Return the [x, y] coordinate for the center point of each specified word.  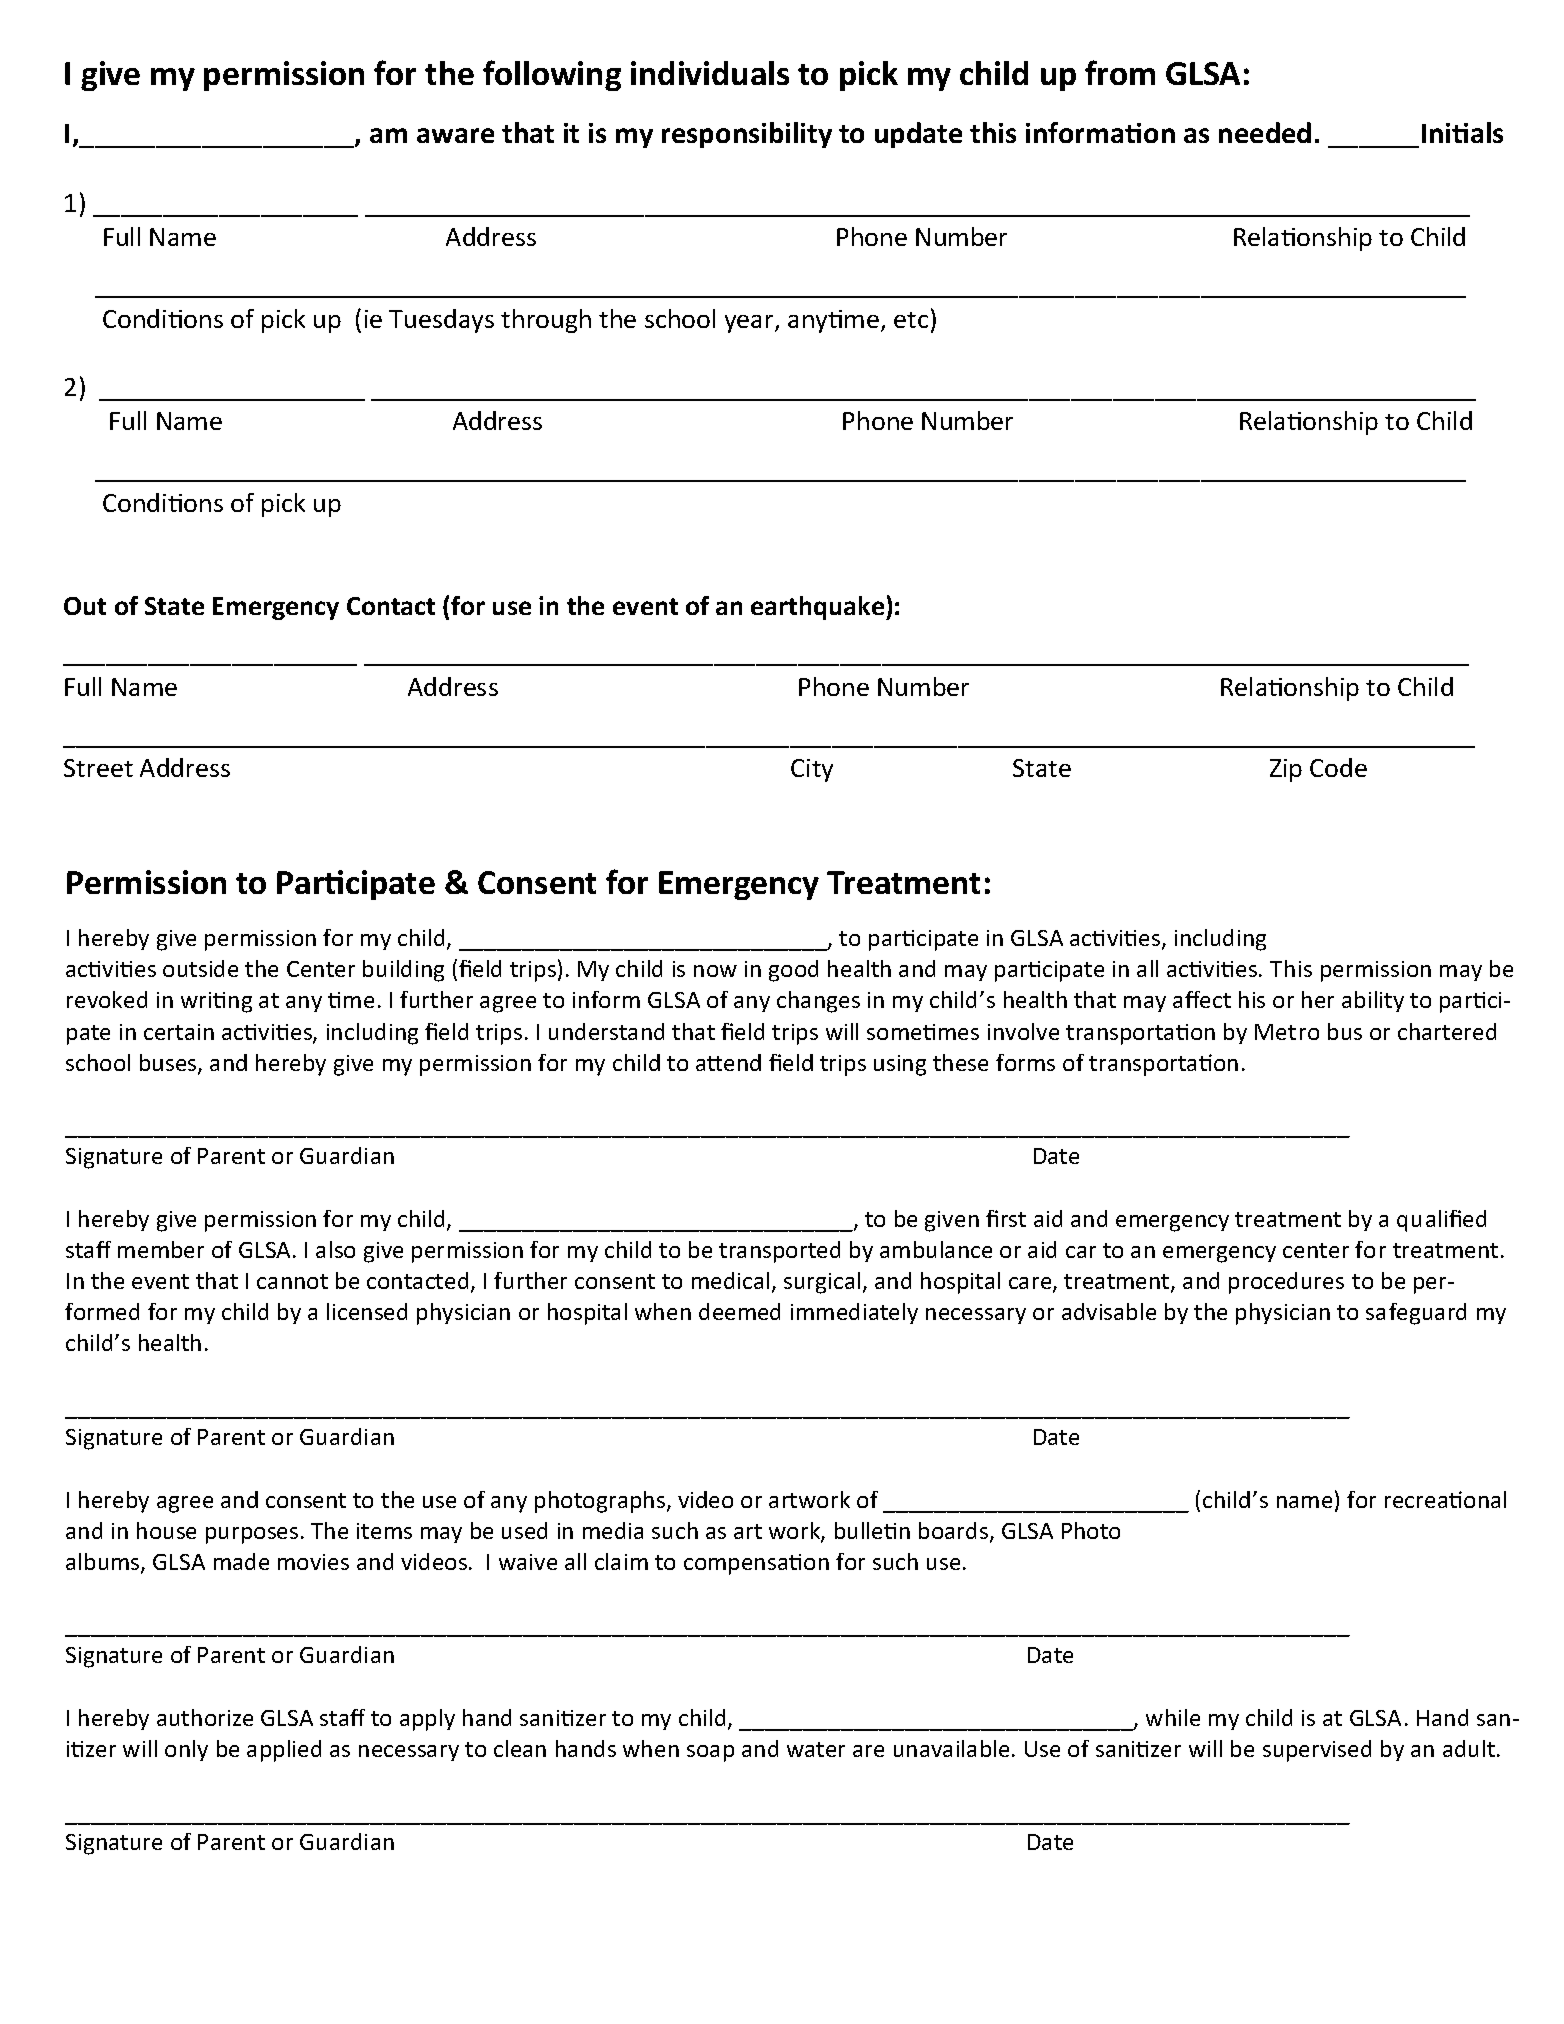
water [816, 1749]
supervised [1317, 1751]
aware [455, 135]
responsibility [747, 135]
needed [1265, 132]
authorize [205, 1717]
